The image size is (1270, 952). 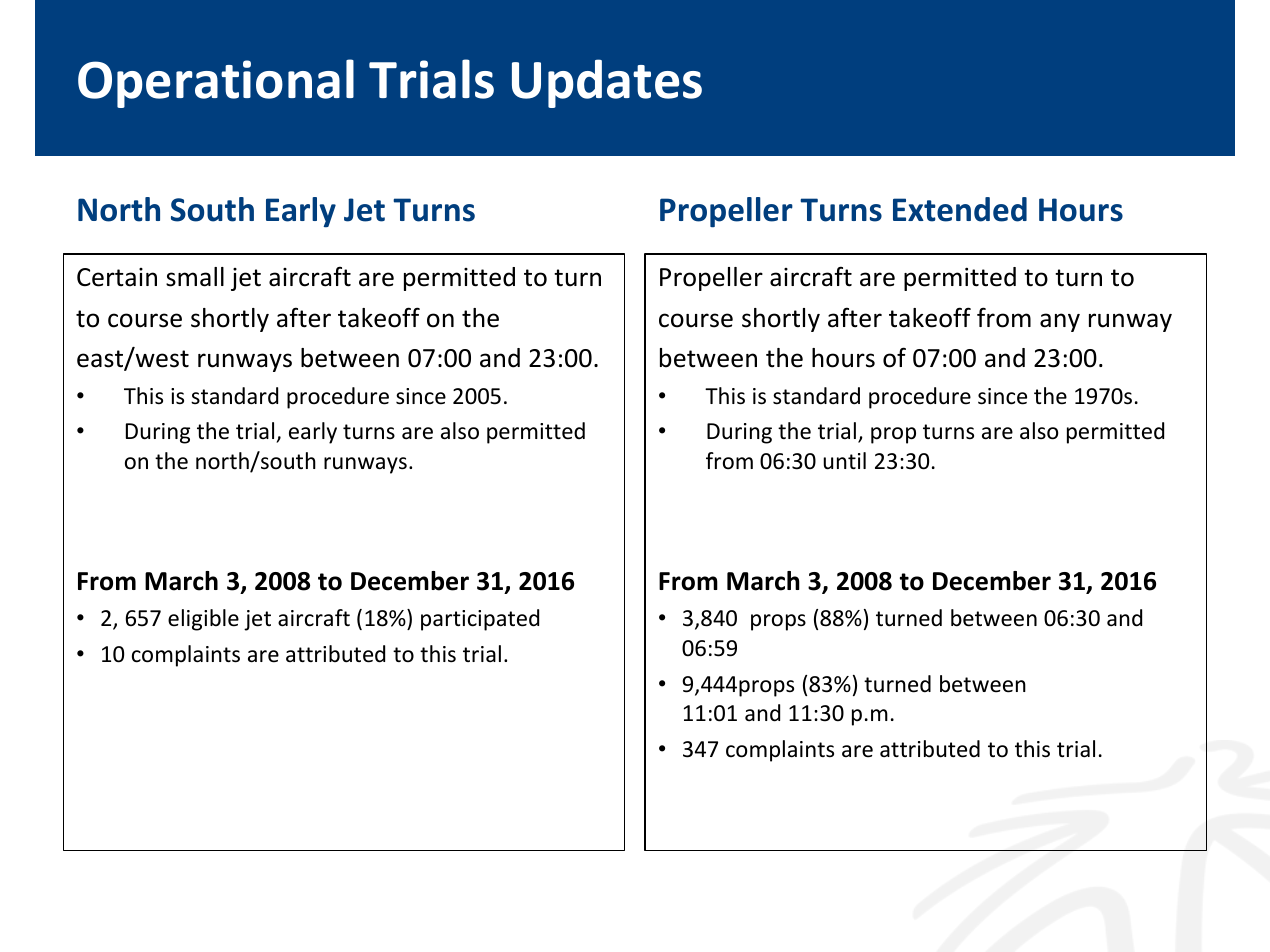 I want to click on Certain, so click(x=117, y=277).
